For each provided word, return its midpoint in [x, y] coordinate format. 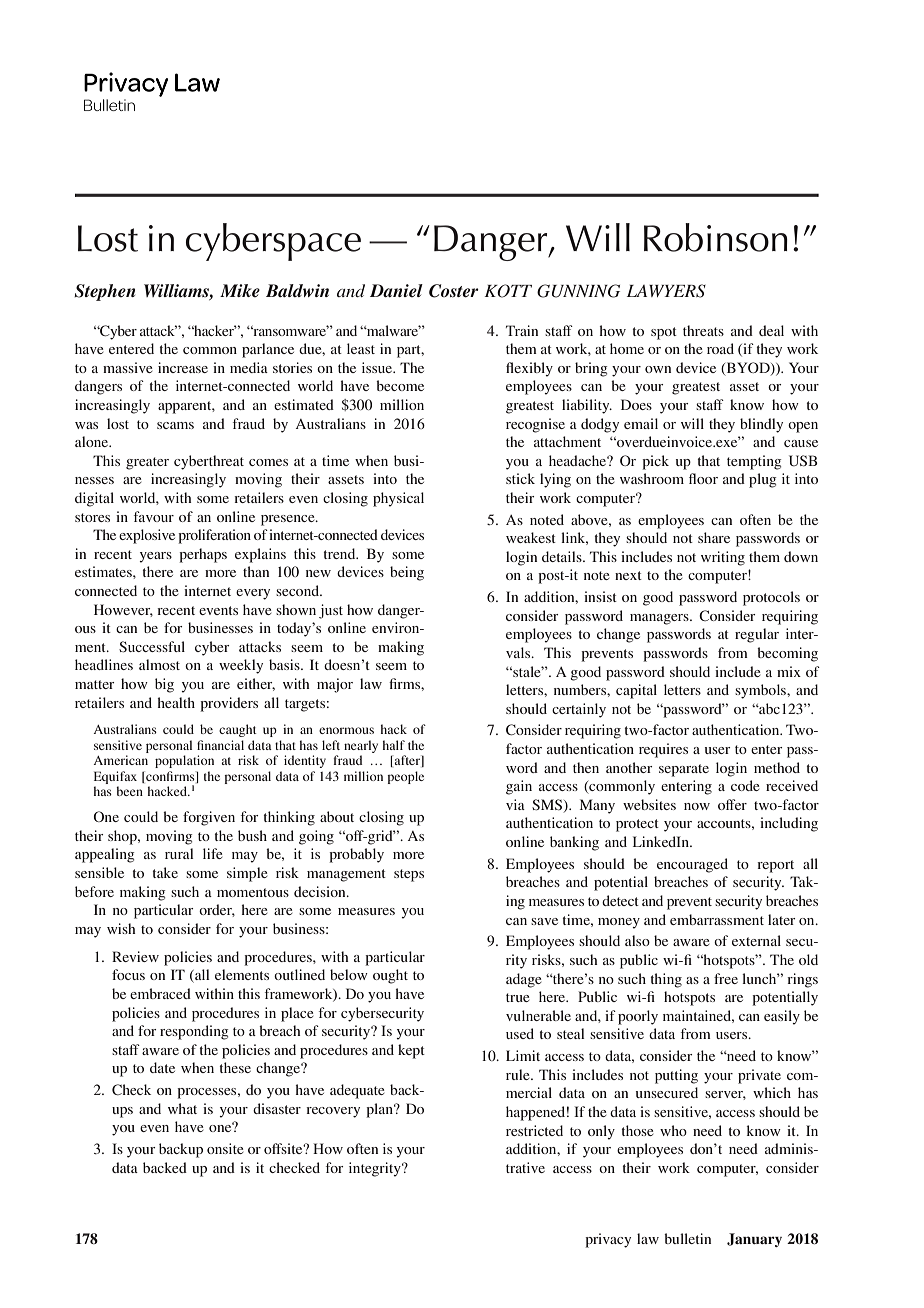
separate [684, 770]
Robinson [716, 237]
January [754, 1240]
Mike [240, 290]
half [394, 745]
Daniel [396, 290]
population [184, 761]
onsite [225, 1148]
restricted [534, 1130]
